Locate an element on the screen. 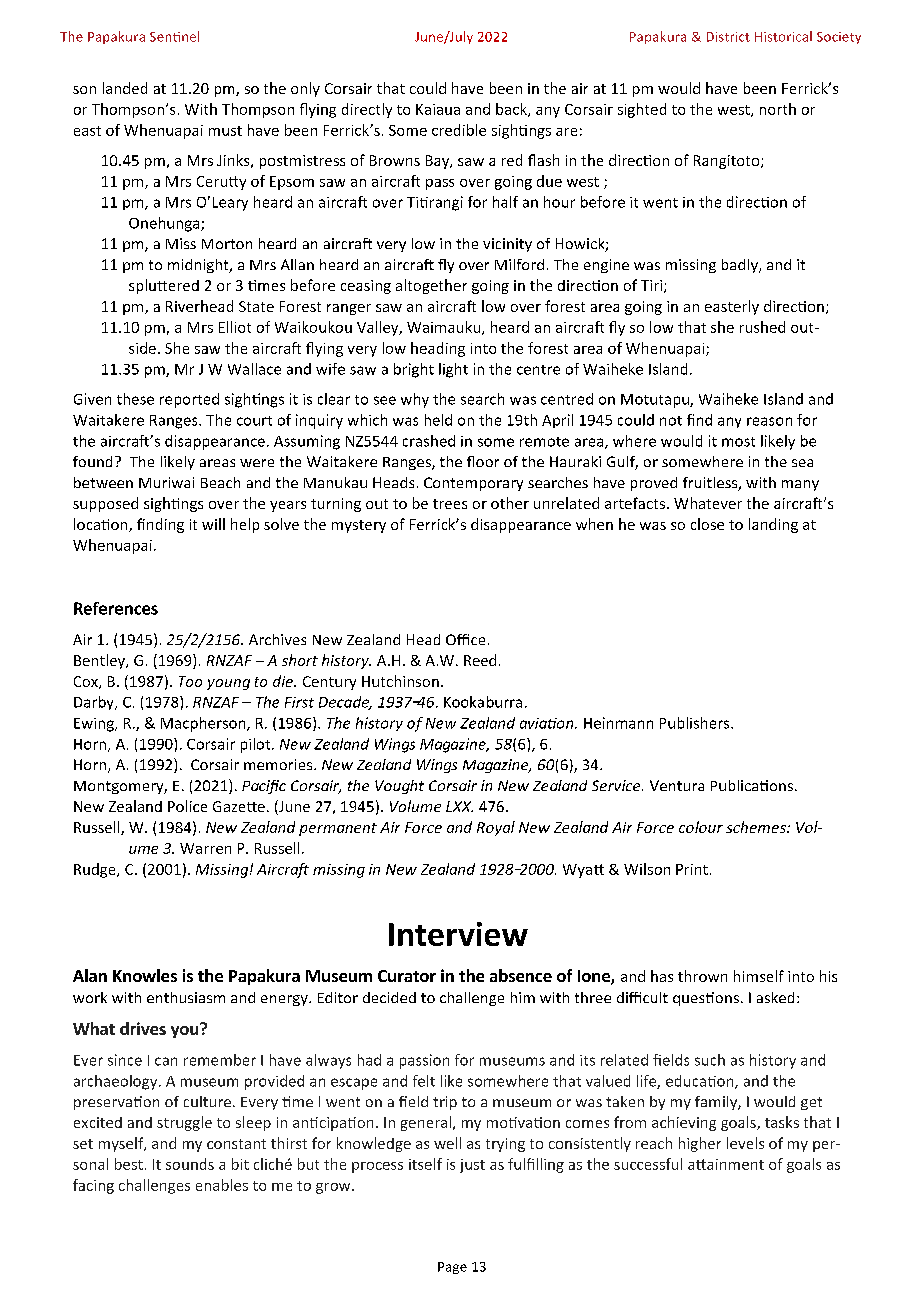  Sentinel is located at coordinates (174, 36).
